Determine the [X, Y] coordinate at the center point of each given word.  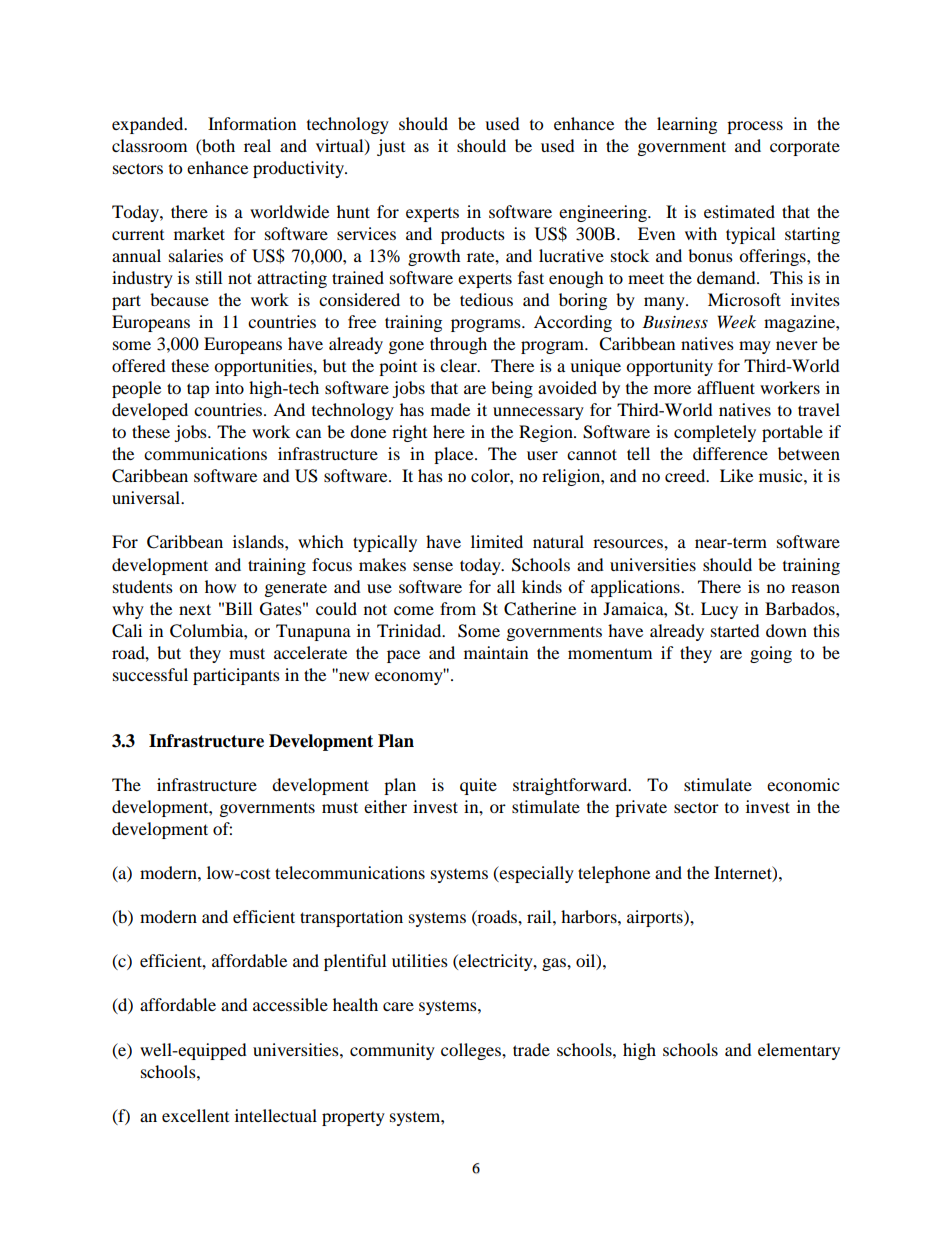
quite [478, 786]
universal [147, 497]
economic [803, 784]
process [755, 127]
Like [736, 475]
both [217, 145]
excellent [195, 1115]
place [455, 455]
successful [150, 674]
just [391, 147]
